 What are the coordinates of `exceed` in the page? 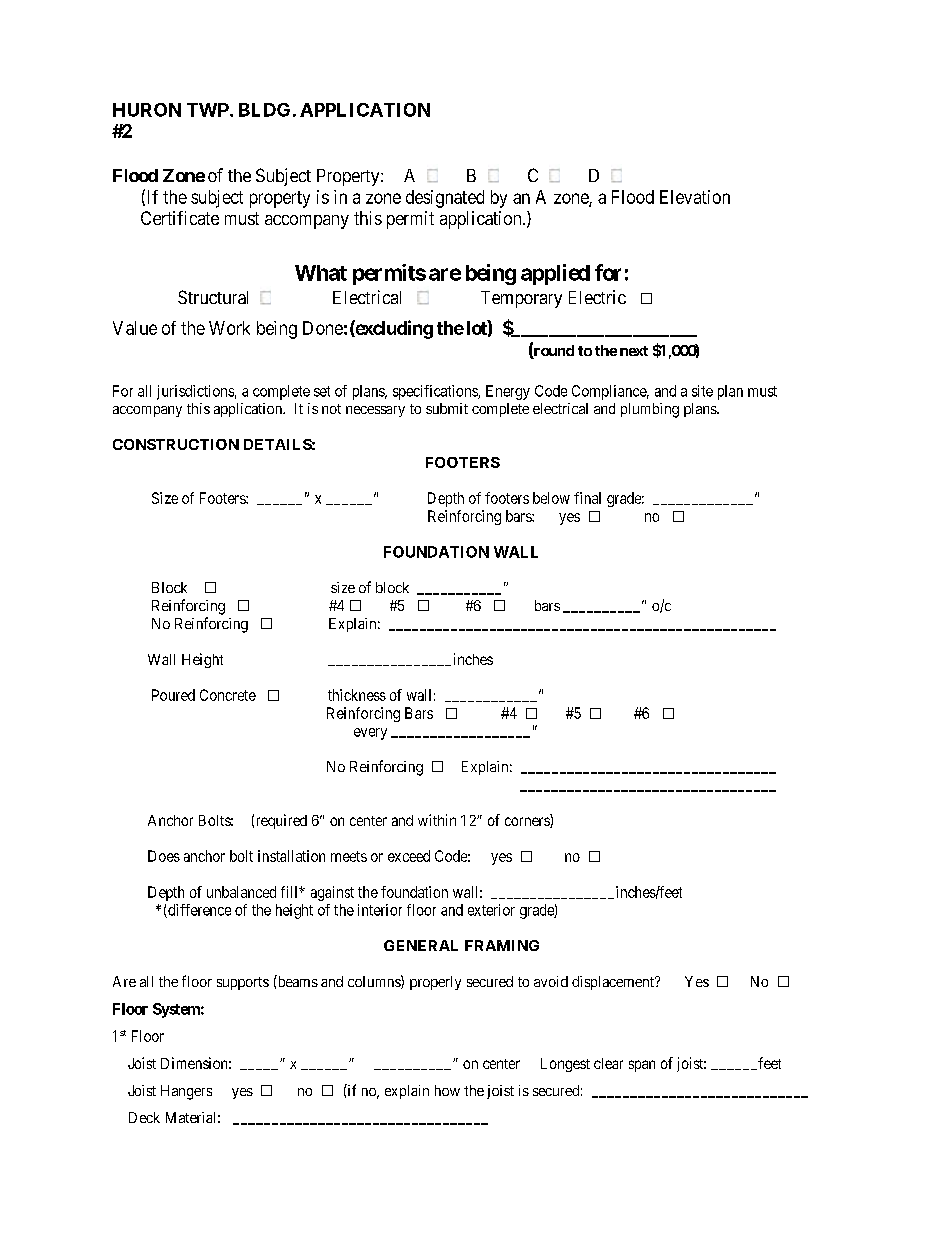 It's located at (409, 856).
